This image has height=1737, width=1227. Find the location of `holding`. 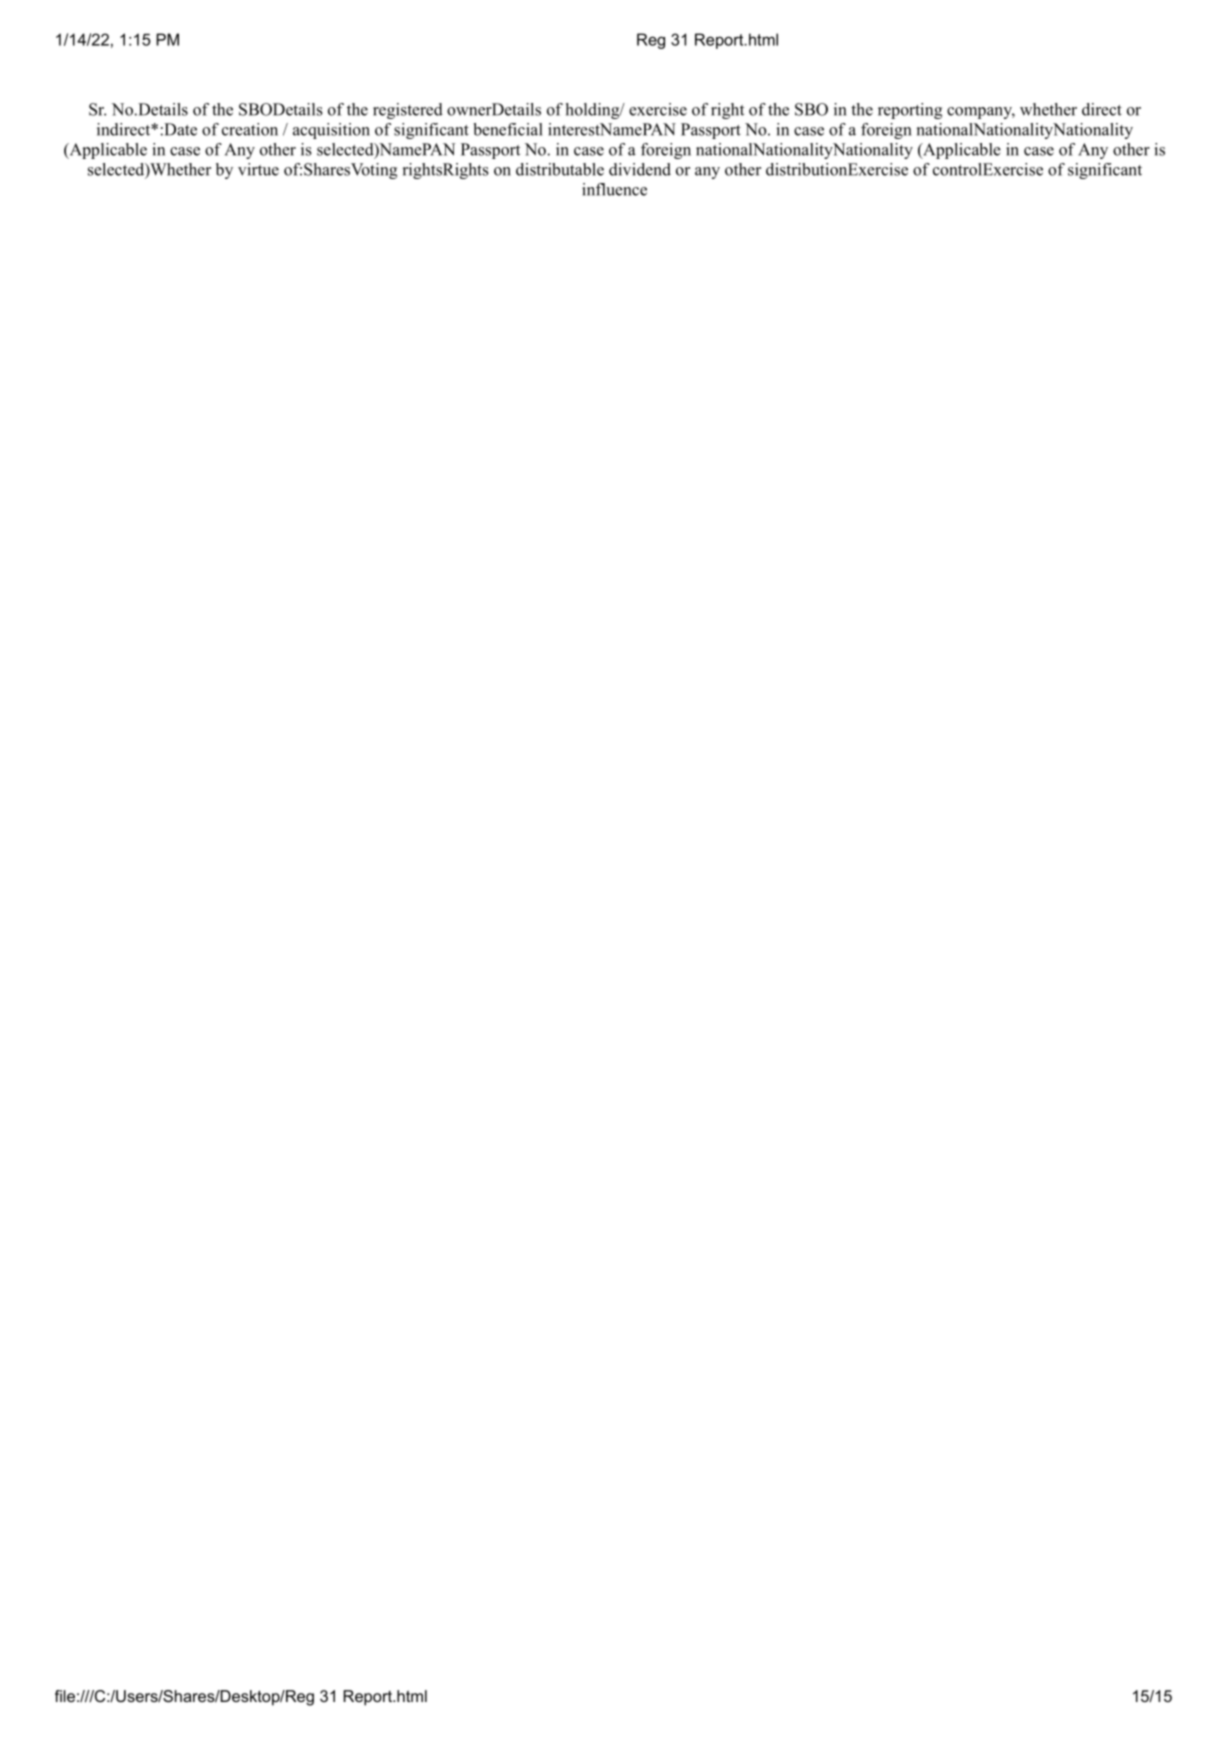

holding is located at coordinates (593, 111).
